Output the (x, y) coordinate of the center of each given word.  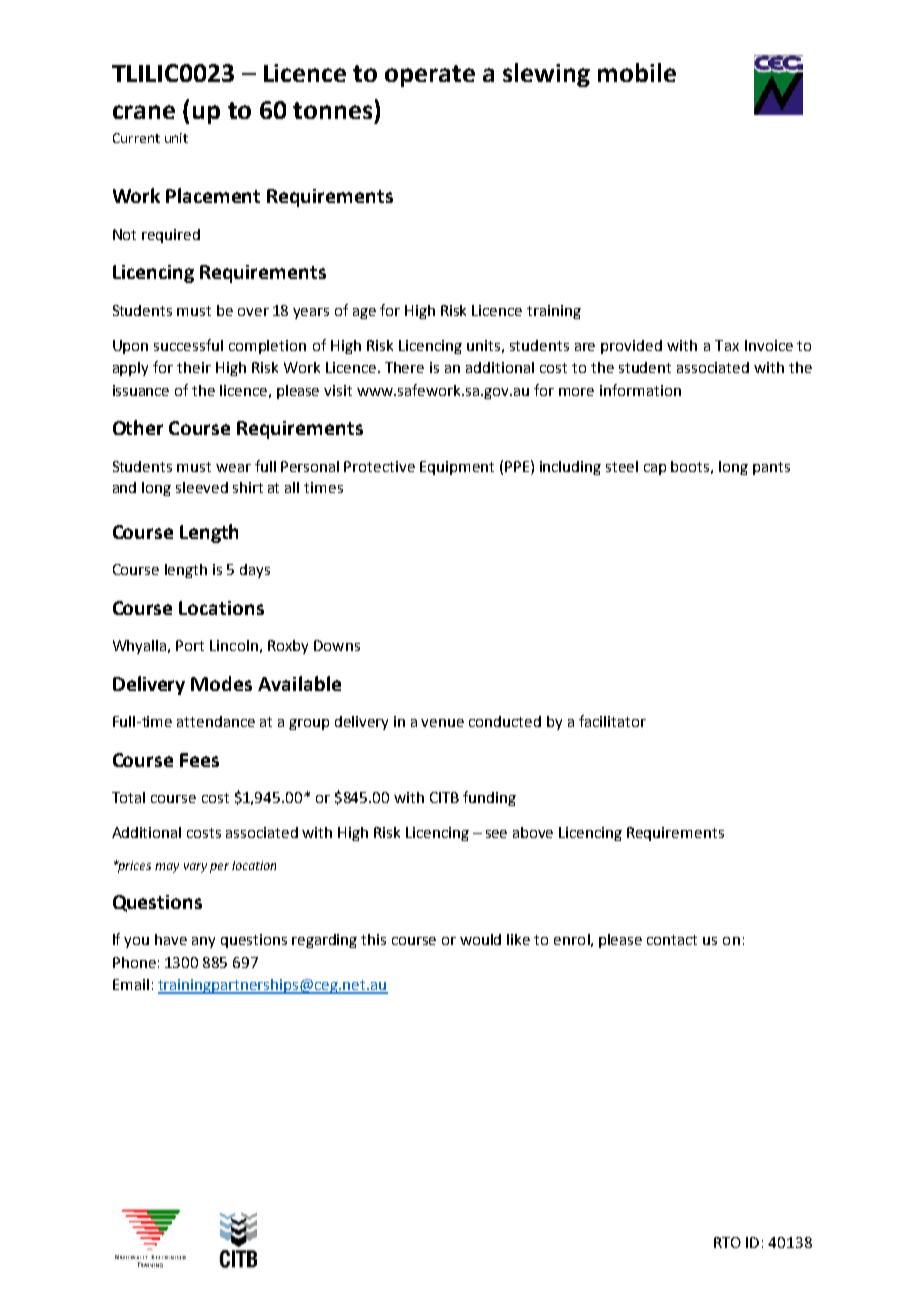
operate (430, 76)
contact (672, 940)
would (480, 939)
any (203, 942)
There (404, 367)
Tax (727, 345)
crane (144, 112)
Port (190, 645)
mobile (637, 72)
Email (131, 984)
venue (442, 723)
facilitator (612, 721)
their (194, 367)
